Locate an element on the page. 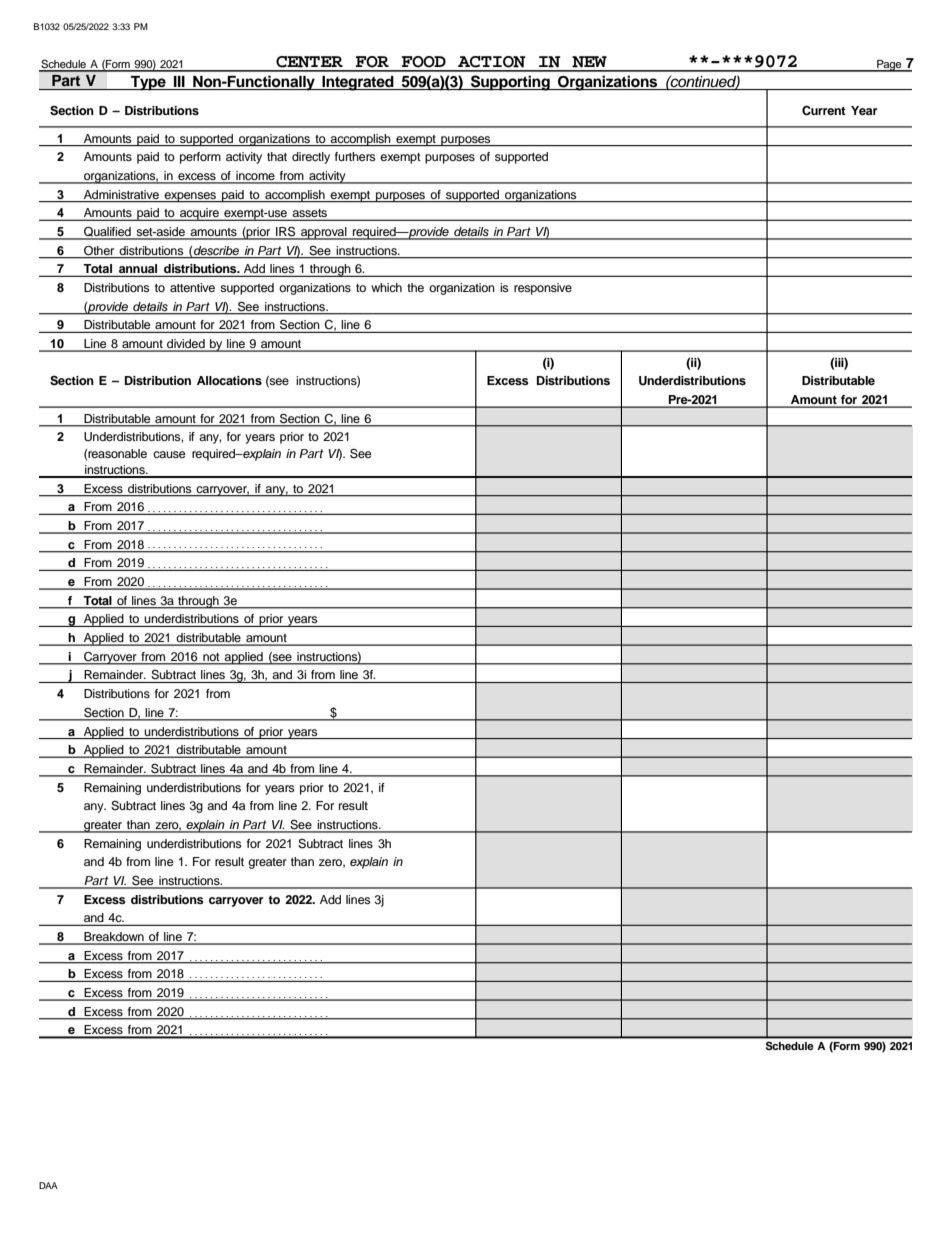 The width and height of the document is (952, 1233). which is located at coordinates (386, 287).
